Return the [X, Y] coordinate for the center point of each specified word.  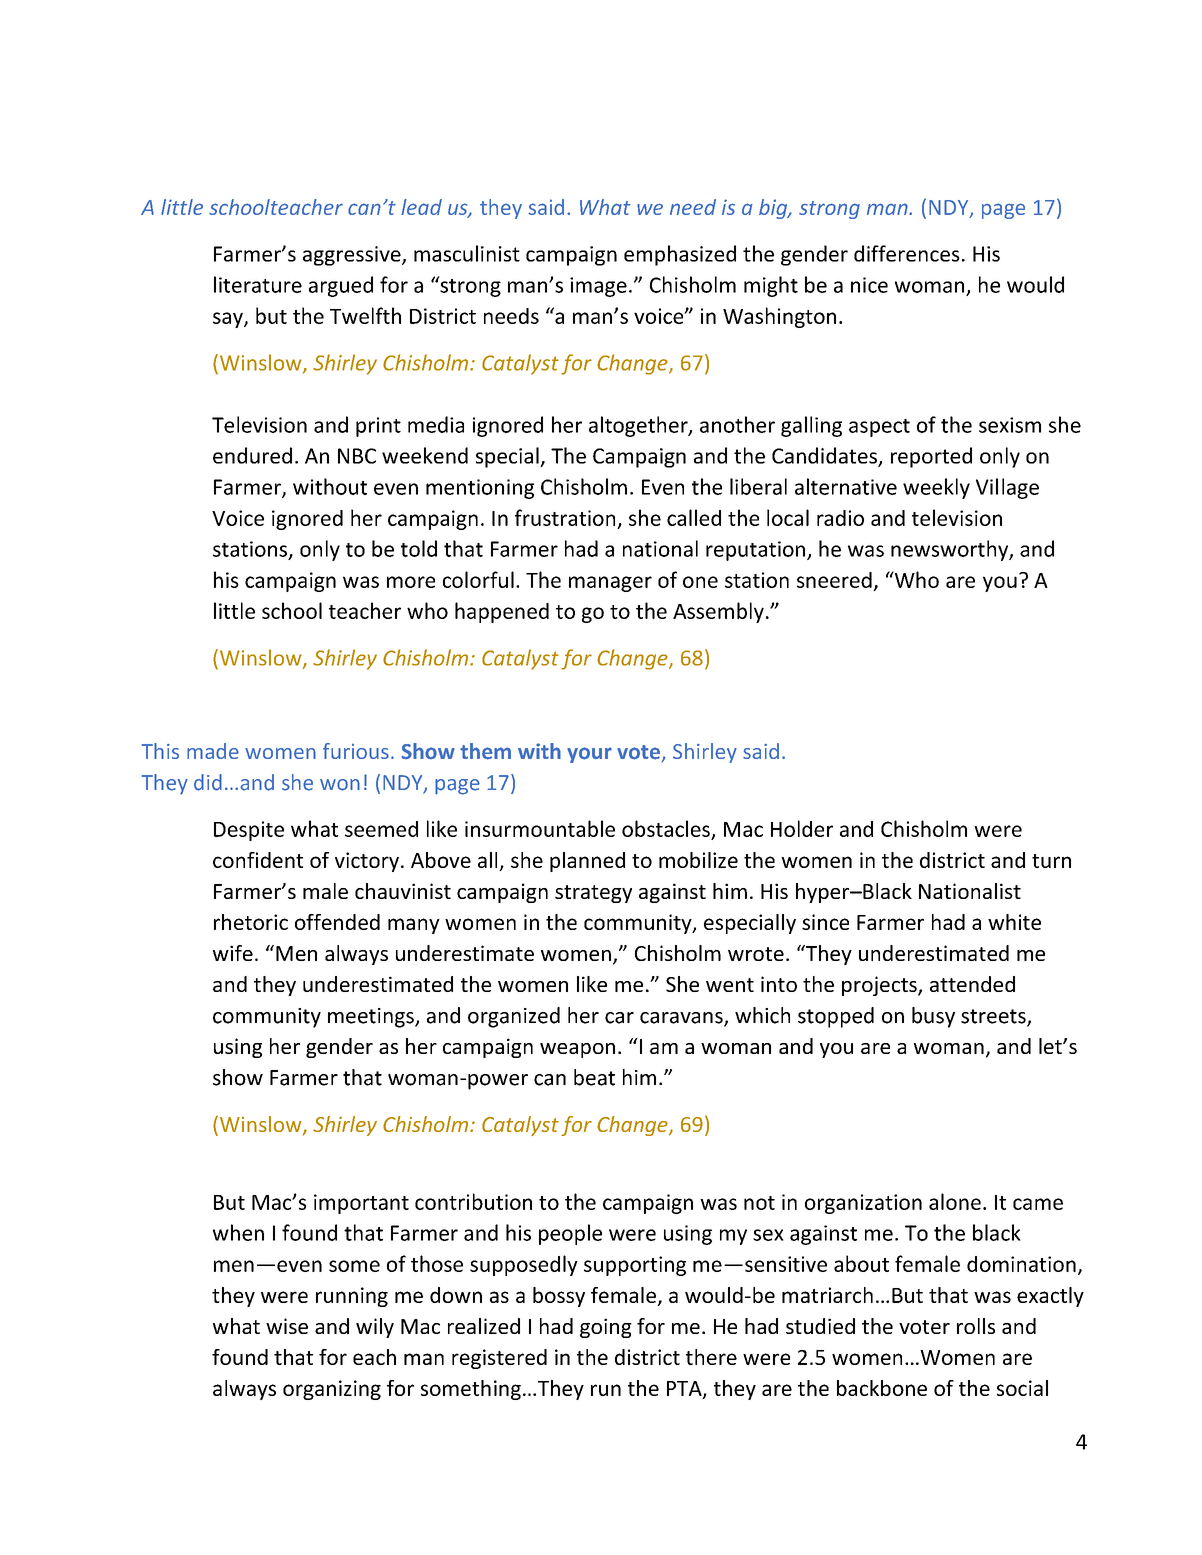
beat [594, 1077]
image [598, 287]
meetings [372, 1018]
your [589, 755]
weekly [936, 488]
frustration [565, 517]
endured [252, 455]
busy [933, 1017]
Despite [249, 831]
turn [1051, 861]
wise [287, 1326]
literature [258, 284]
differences [907, 253]
